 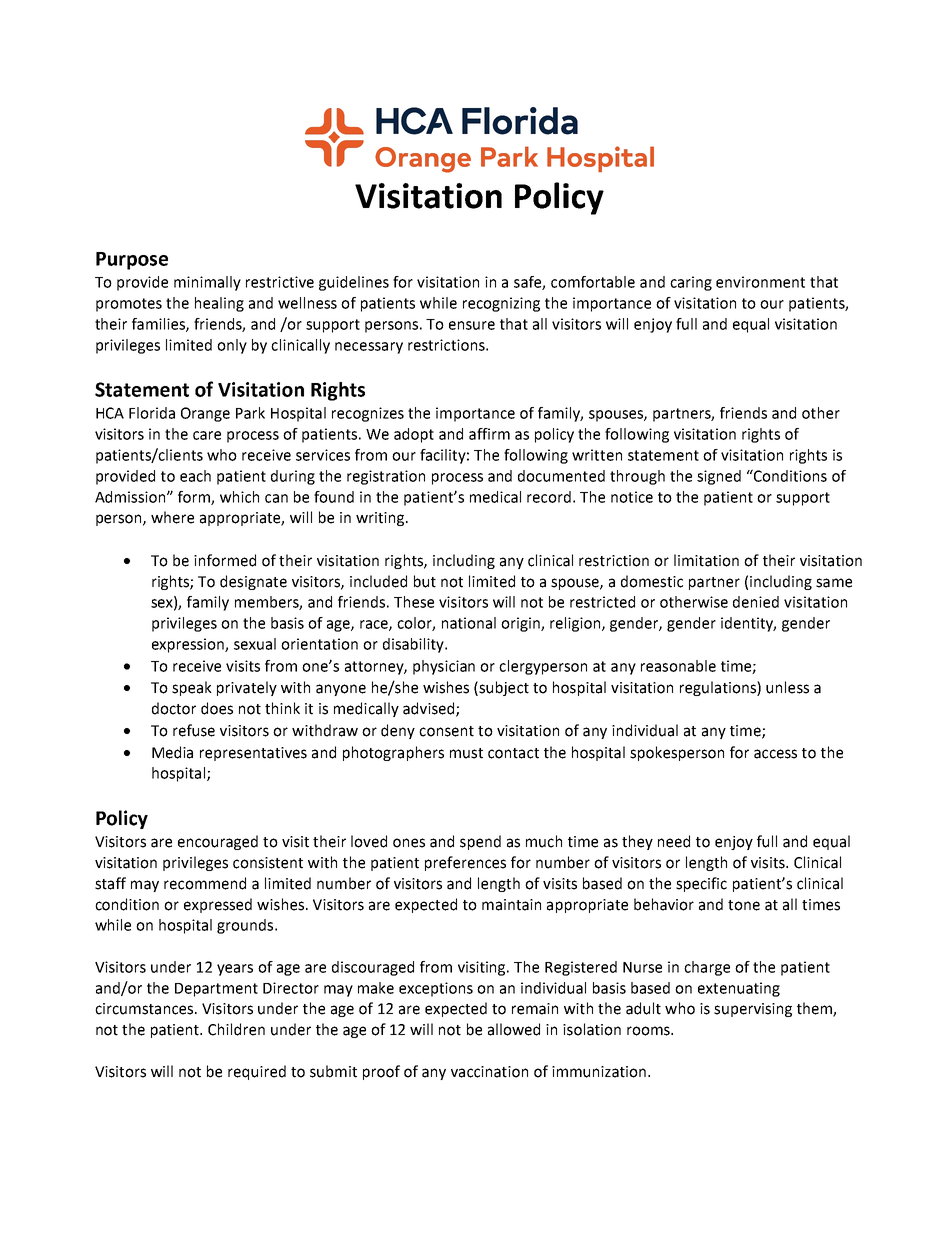 What do you see at coordinates (501, 304) in the screenshot?
I see `recognizing` at bounding box center [501, 304].
